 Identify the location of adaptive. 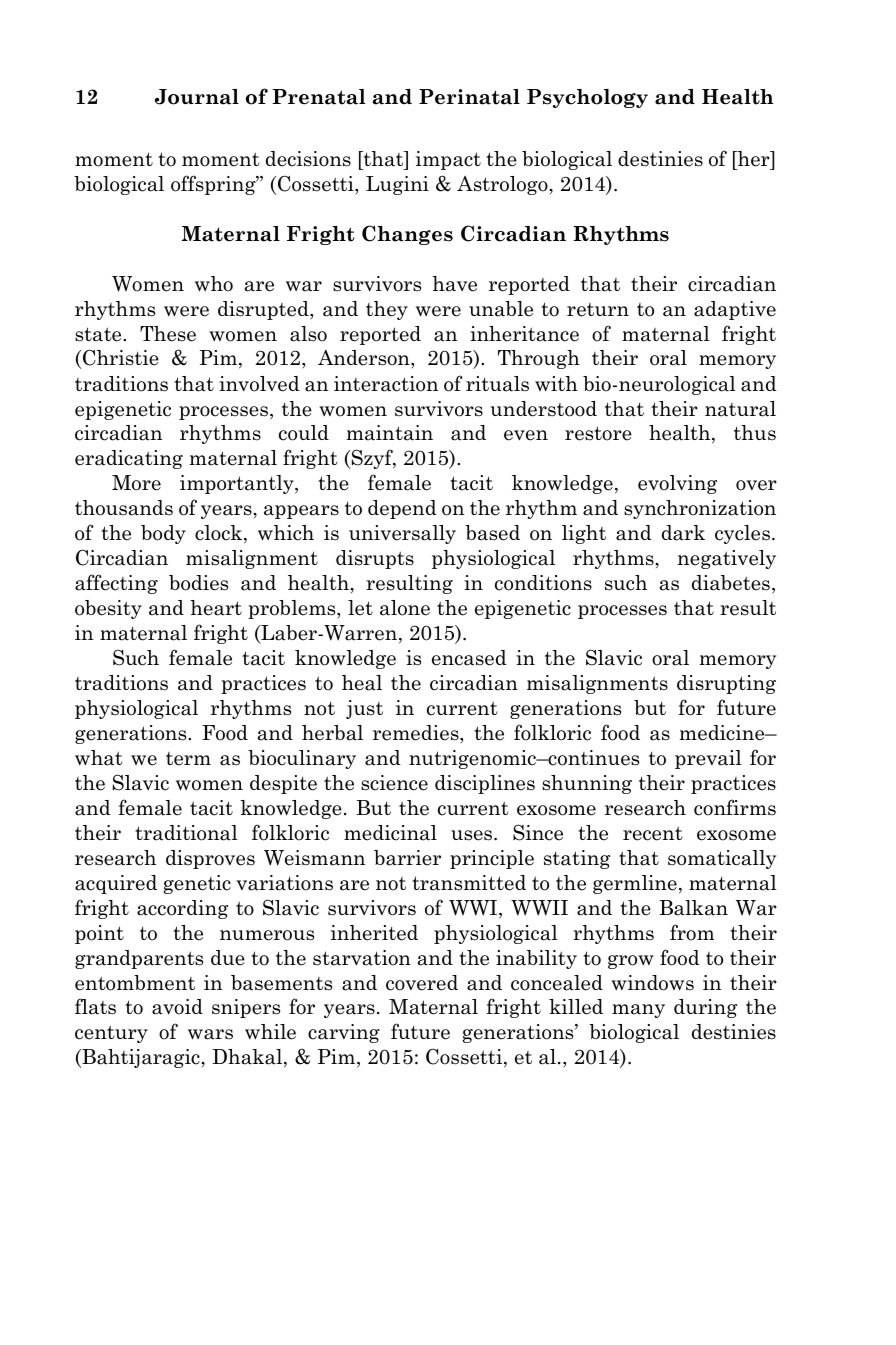
(735, 310).
